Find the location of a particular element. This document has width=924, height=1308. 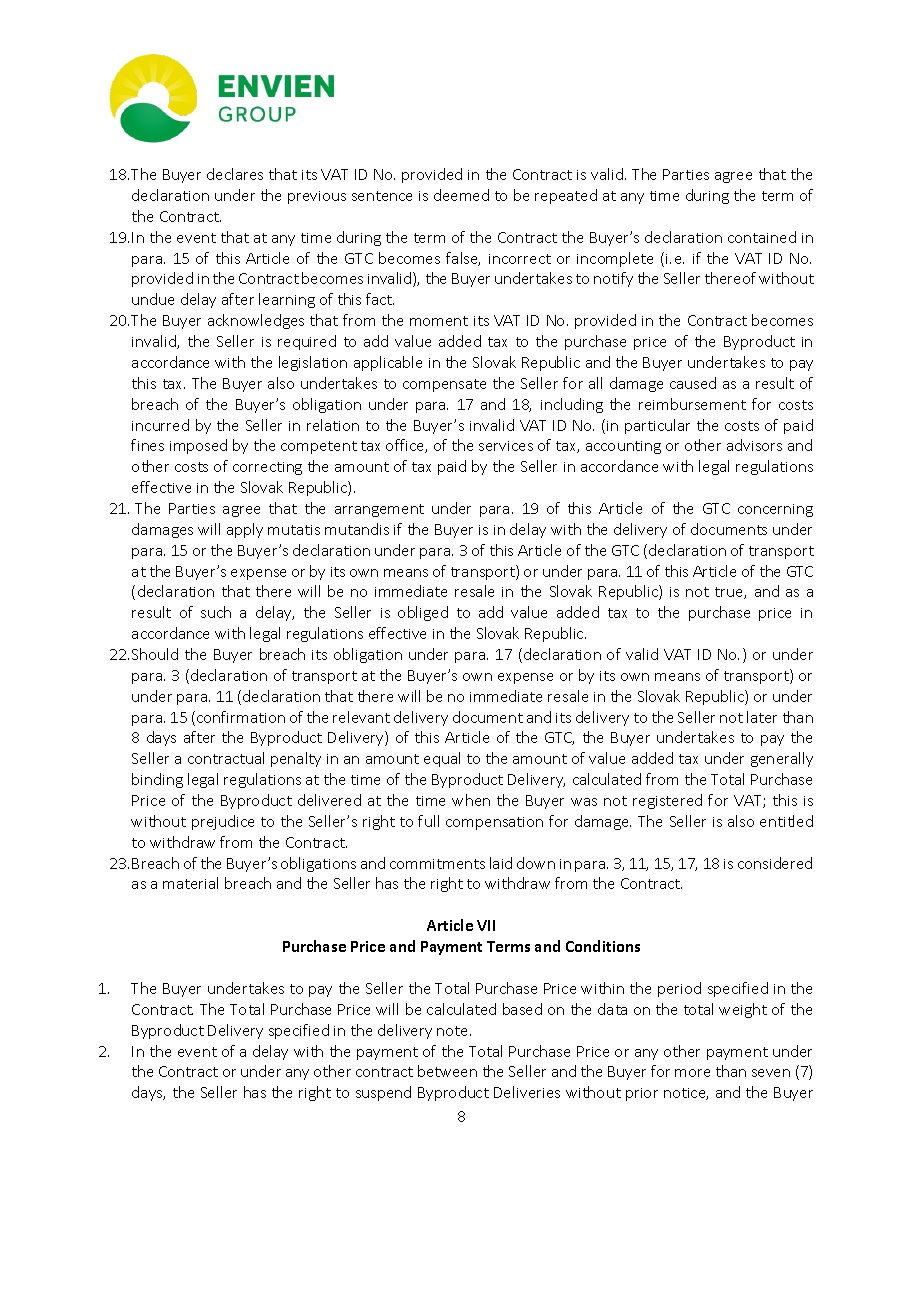

reimbursement is located at coordinates (692, 404).
